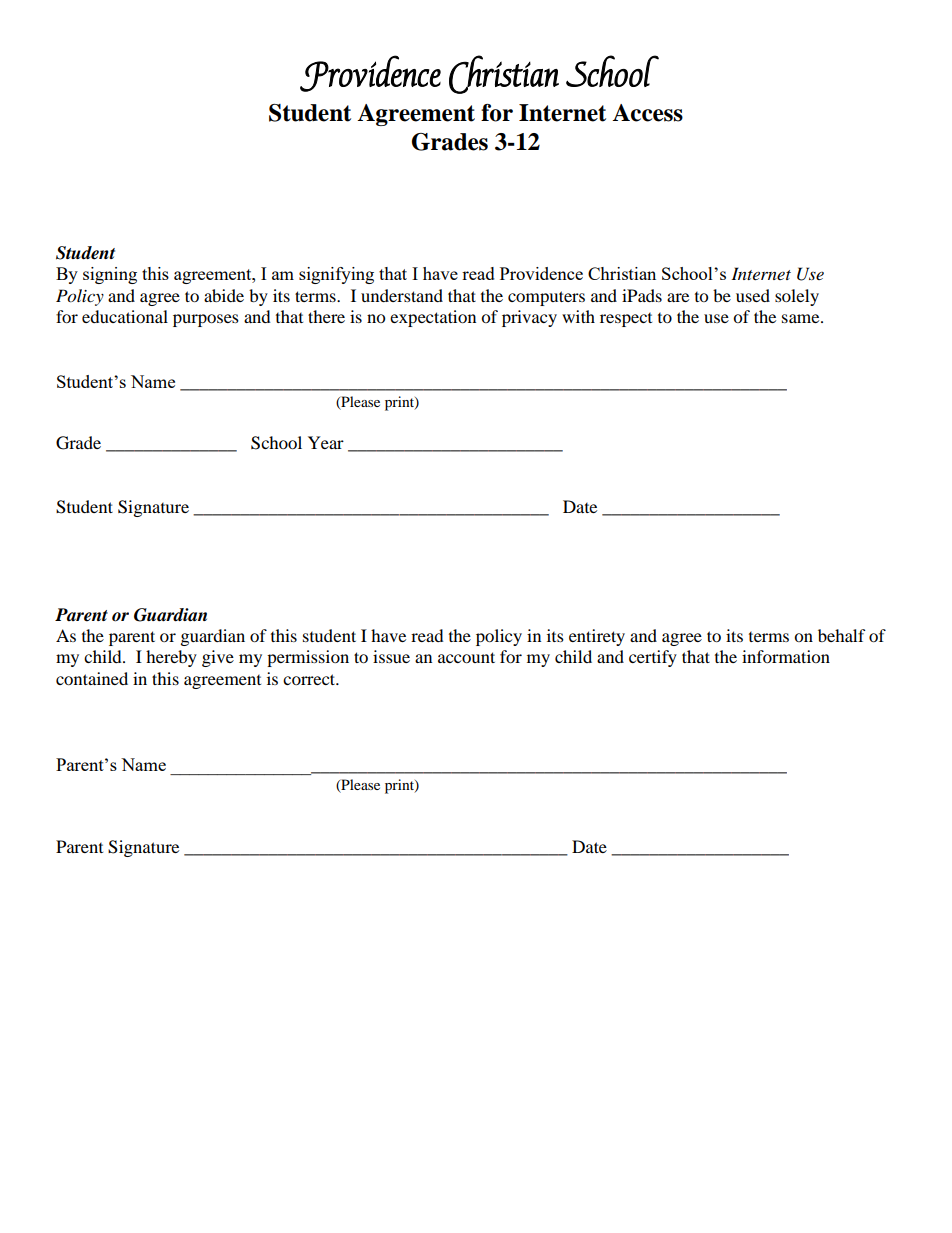  I want to click on Year, so click(326, 442).
